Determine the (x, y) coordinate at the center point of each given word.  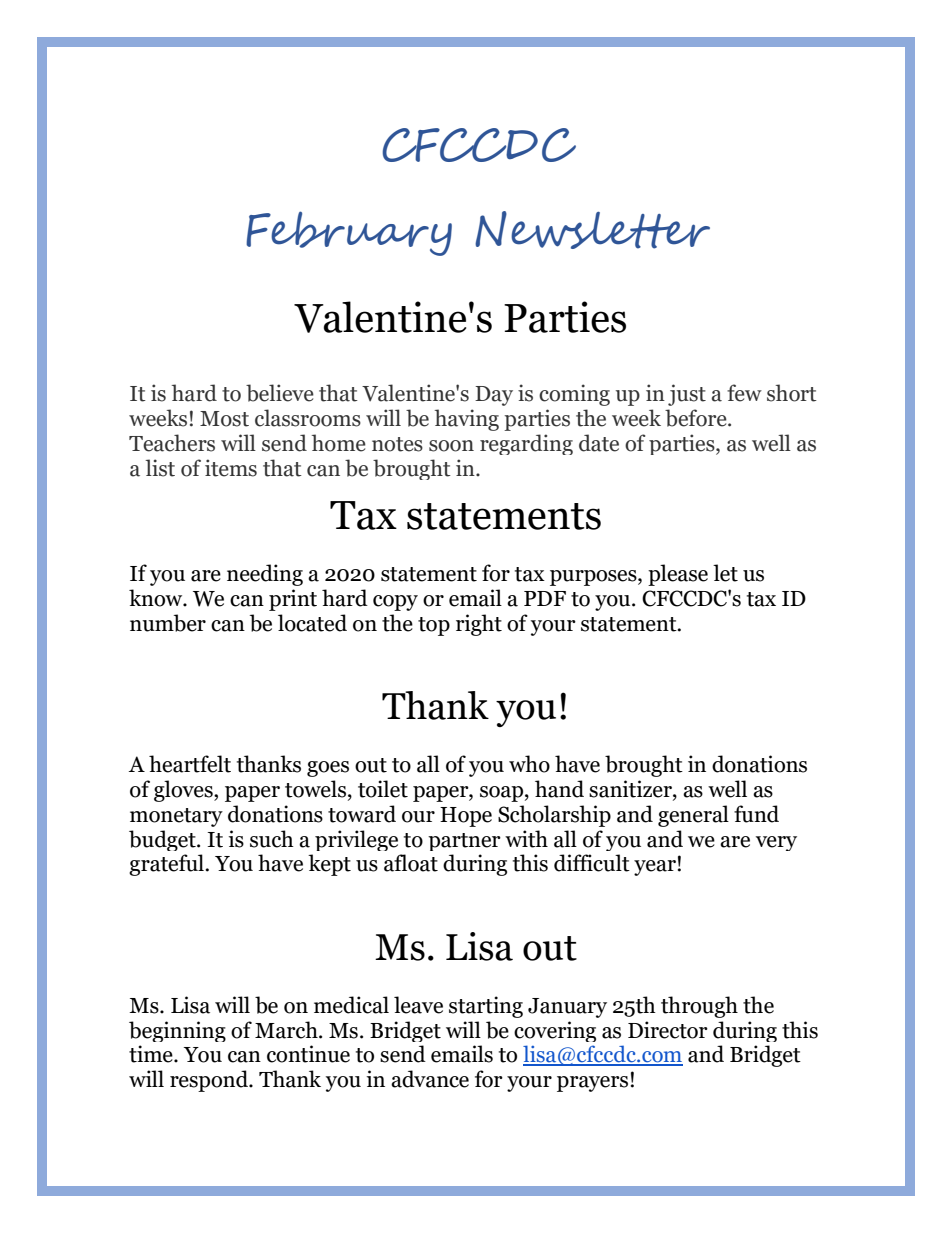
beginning (177, 1031)
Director (668, 1030)
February (349, 233)
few (744, 393)
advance (430, 1079)
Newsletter (592, 230)
